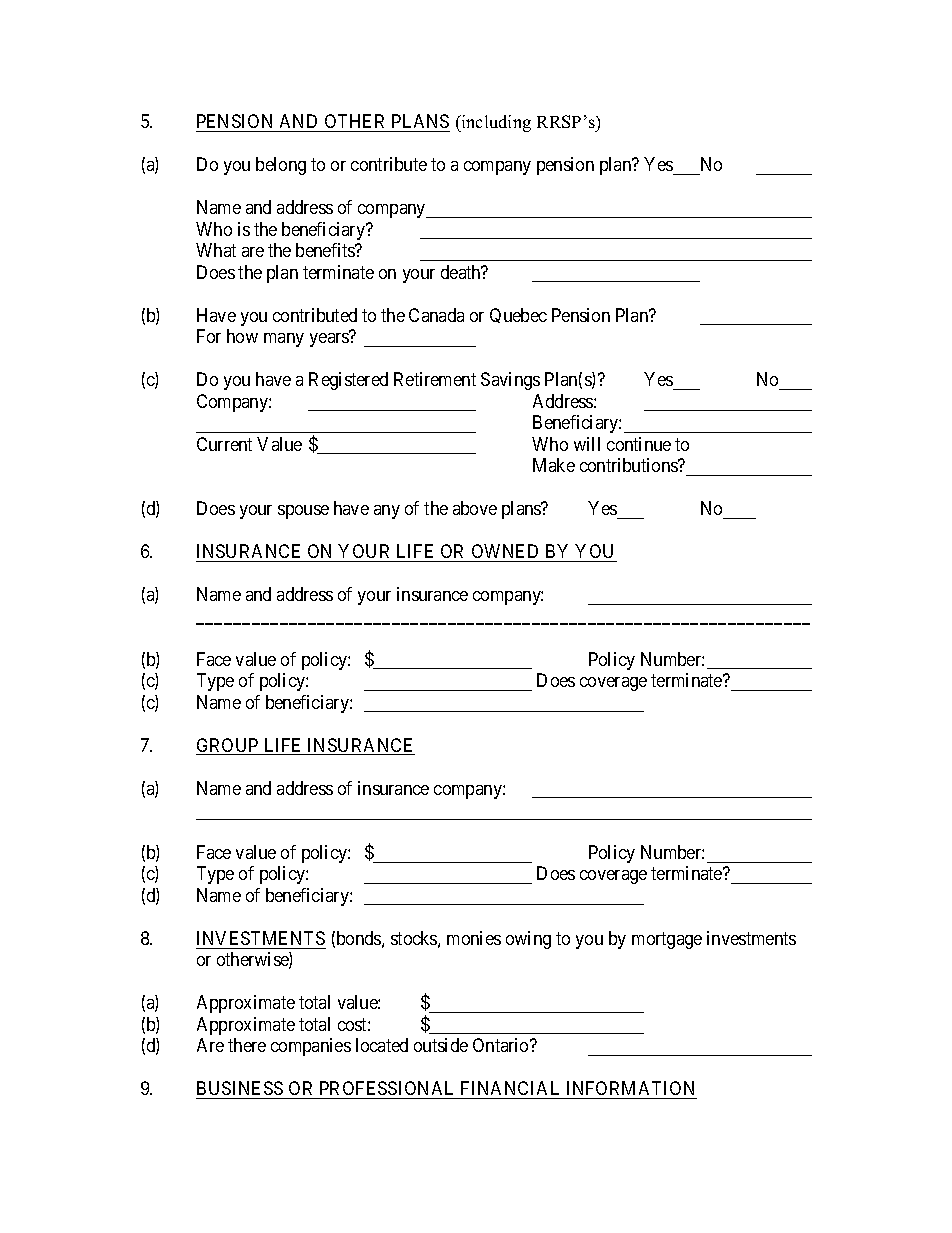 Image resolution: width=952 pixels, height=1233 pixels. What do you see at coordinates (554, 465) in the screenshot?
I see `Make` at bounding box center [554, 465].
